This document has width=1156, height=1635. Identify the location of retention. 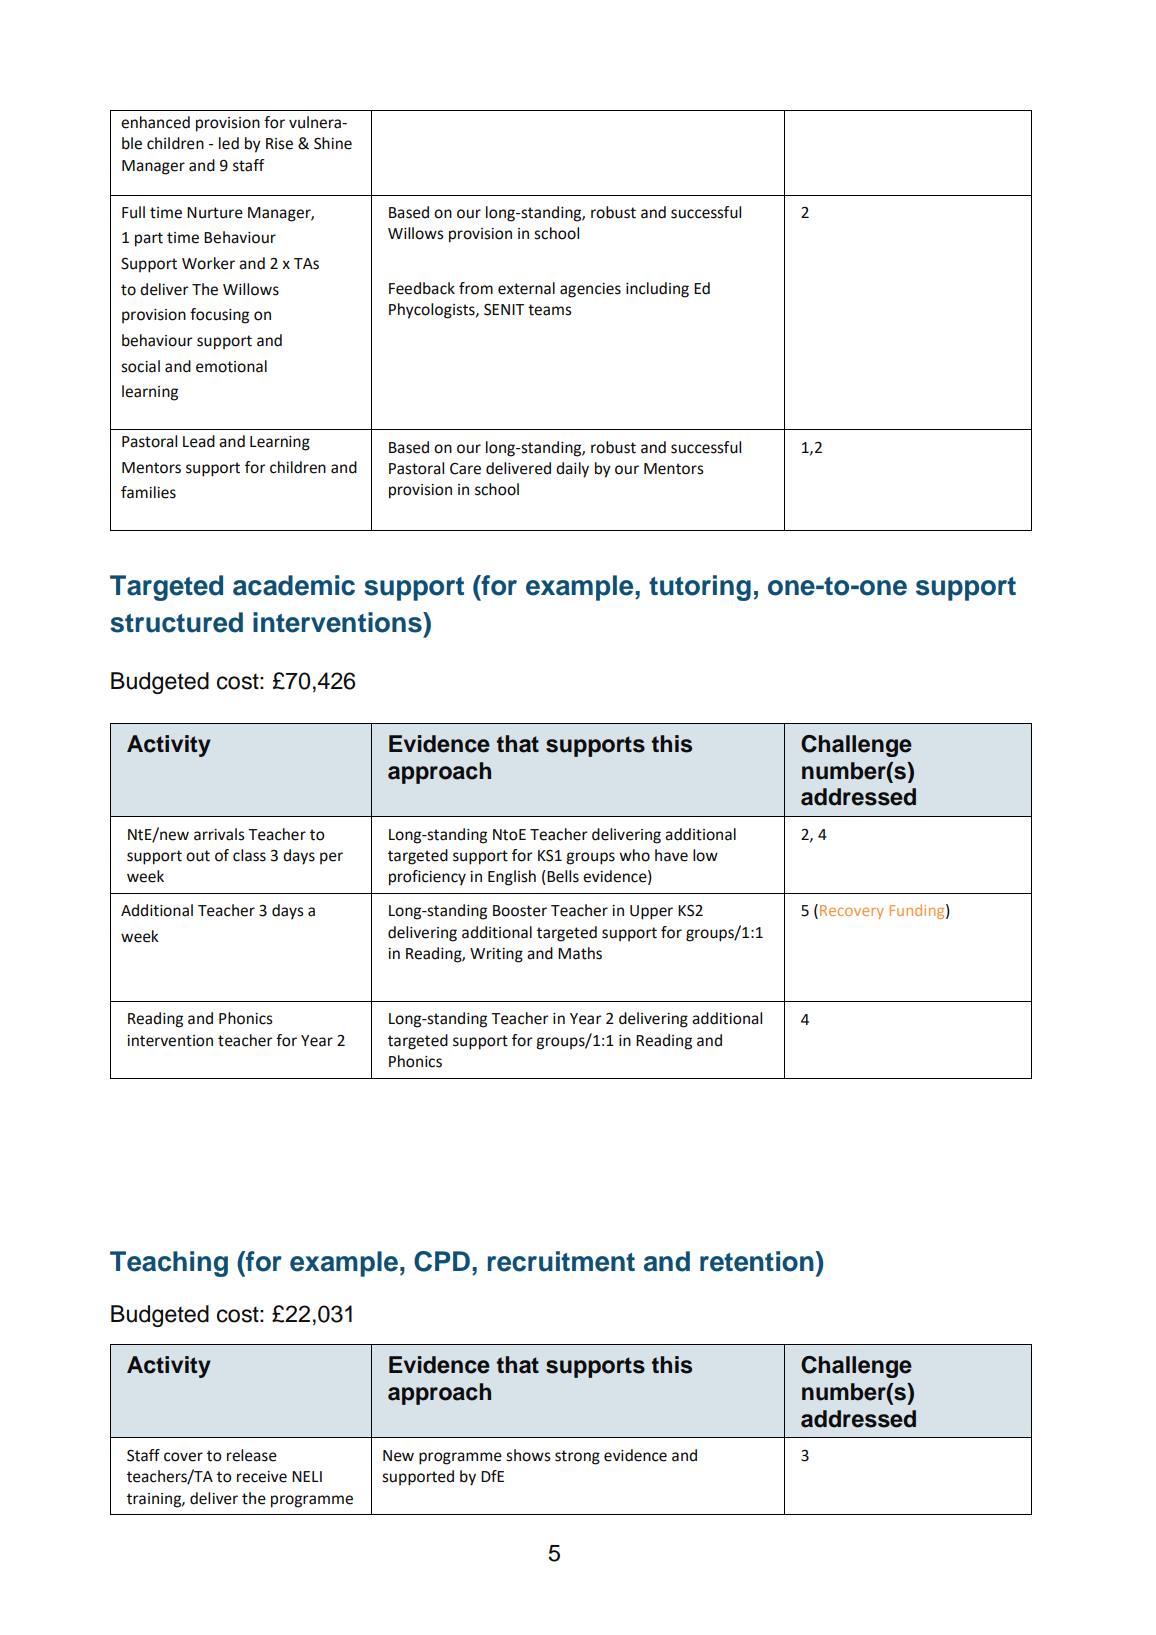
(757, 1261).
